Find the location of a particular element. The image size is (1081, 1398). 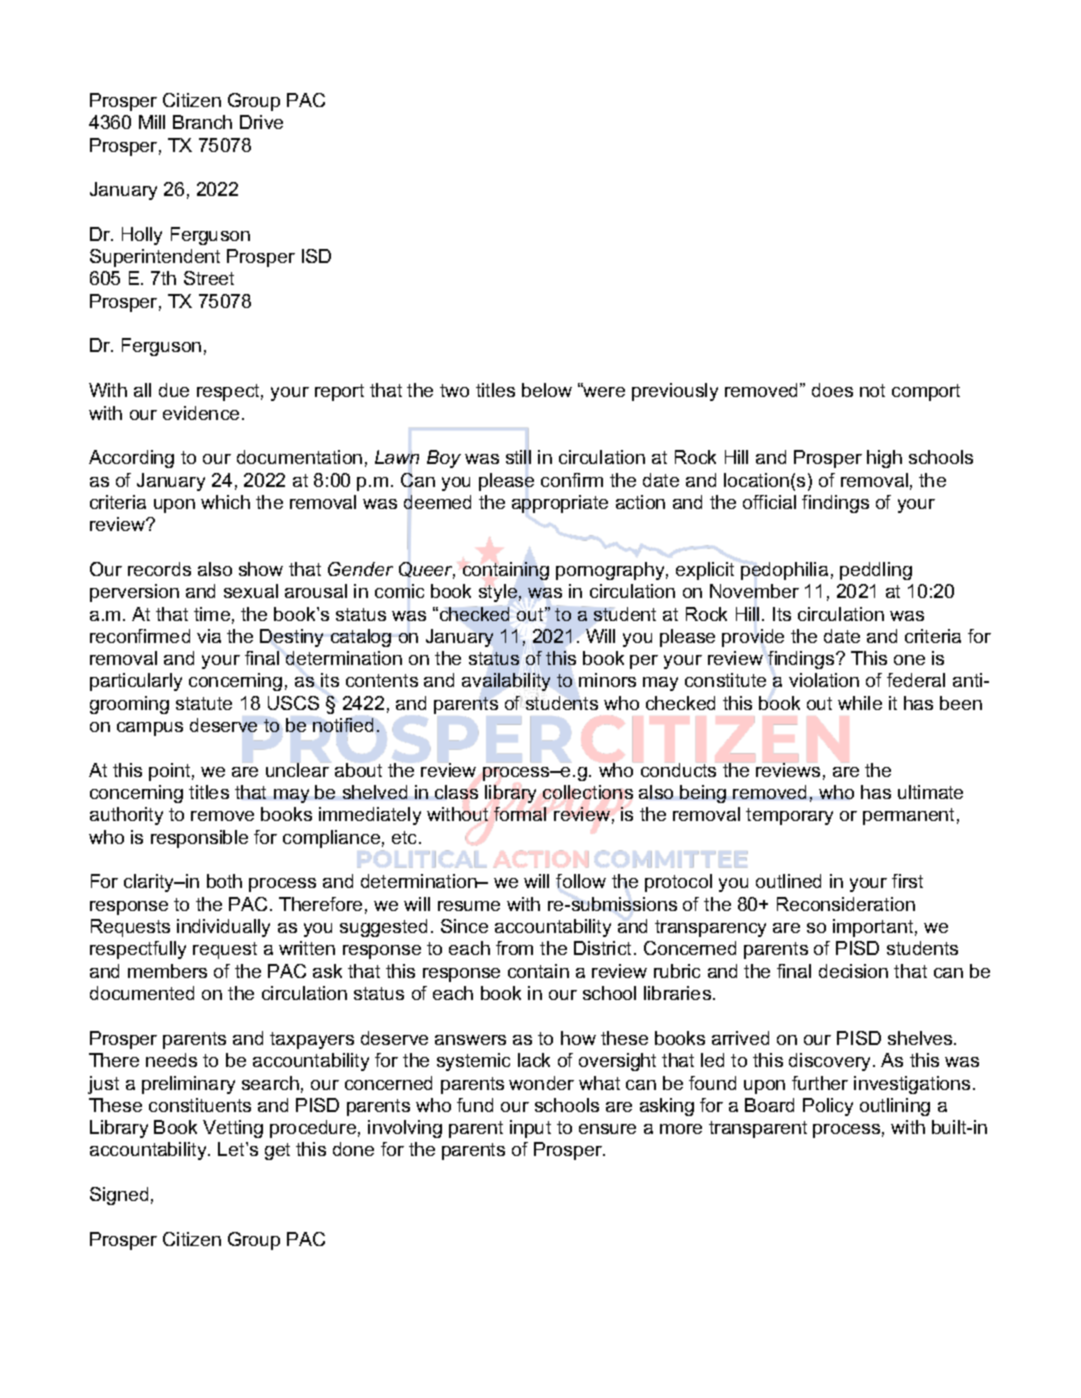

does is located at coordinates (832, 390).
